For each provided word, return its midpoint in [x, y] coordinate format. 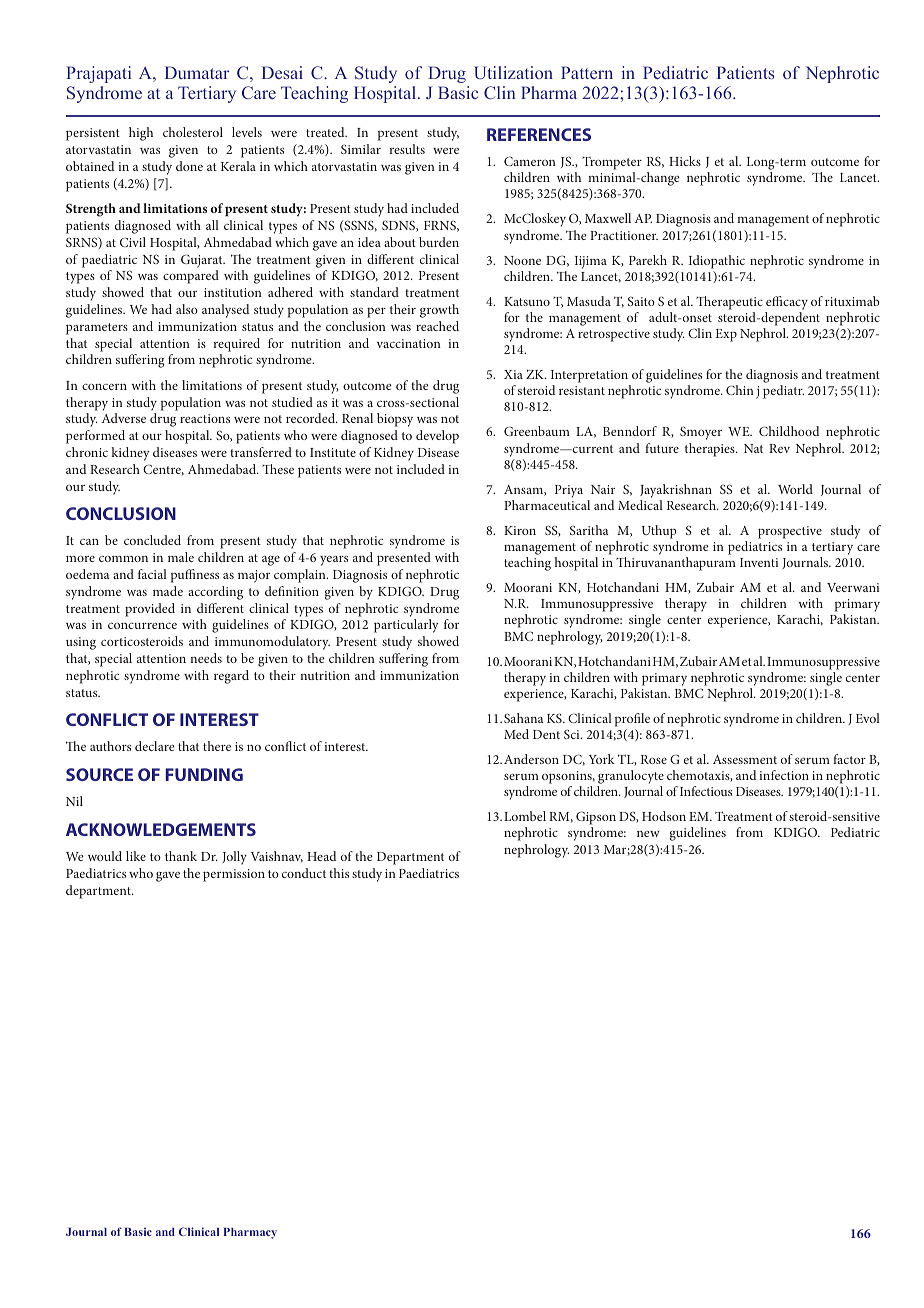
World [795, 489]
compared [191, 277]
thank [181, 856]
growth [439, 311]
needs [206, 658]
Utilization [513, 73]
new [648, 834]
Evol [868, 718]
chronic [87, 452]
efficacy [787, 303]
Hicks [685, 161]
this [339, 873]
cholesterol [193, 132]
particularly [406, 626]
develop [437, 437]
